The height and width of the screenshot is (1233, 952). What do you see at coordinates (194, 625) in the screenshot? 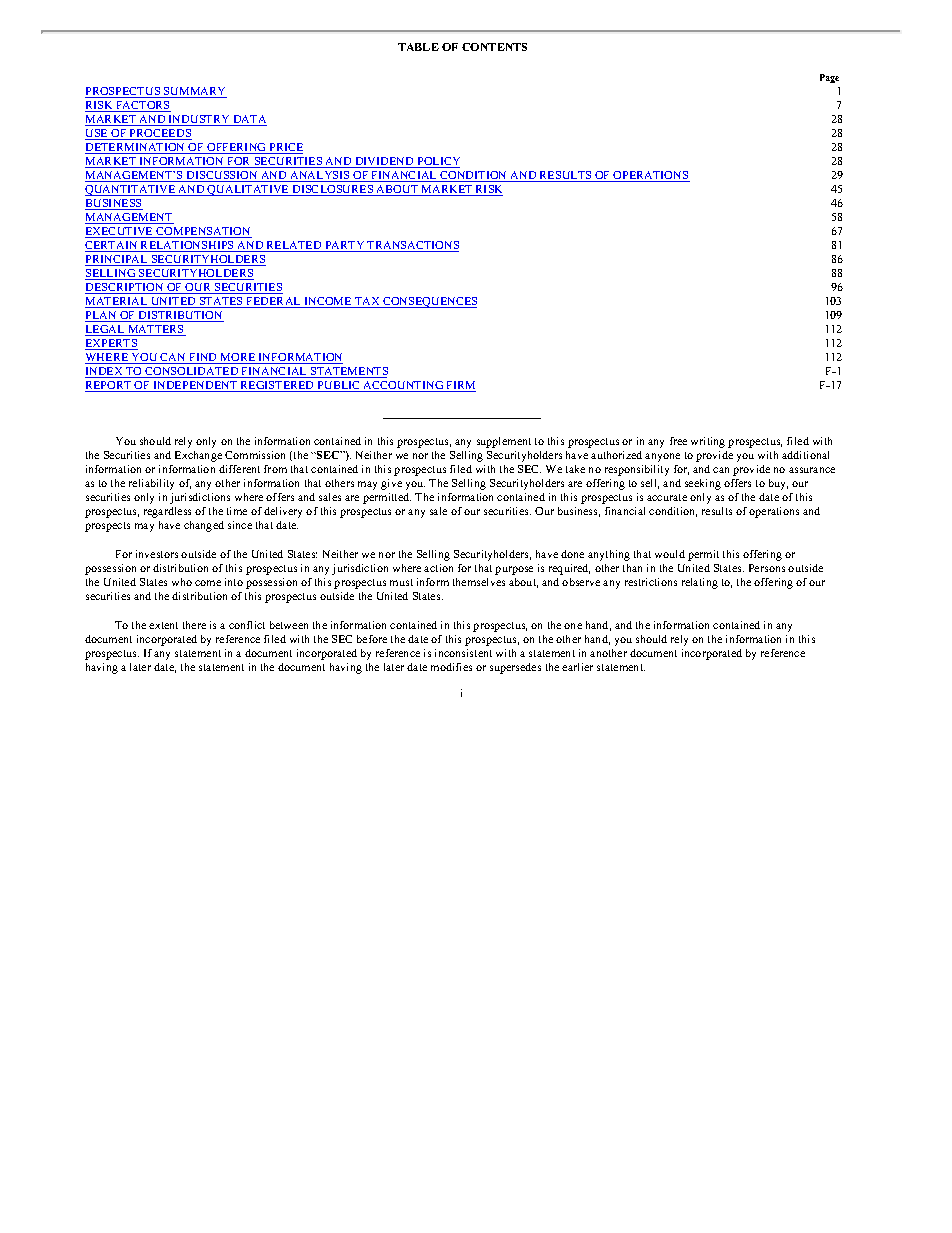
I see `there` at bounding box center [194, 625].
